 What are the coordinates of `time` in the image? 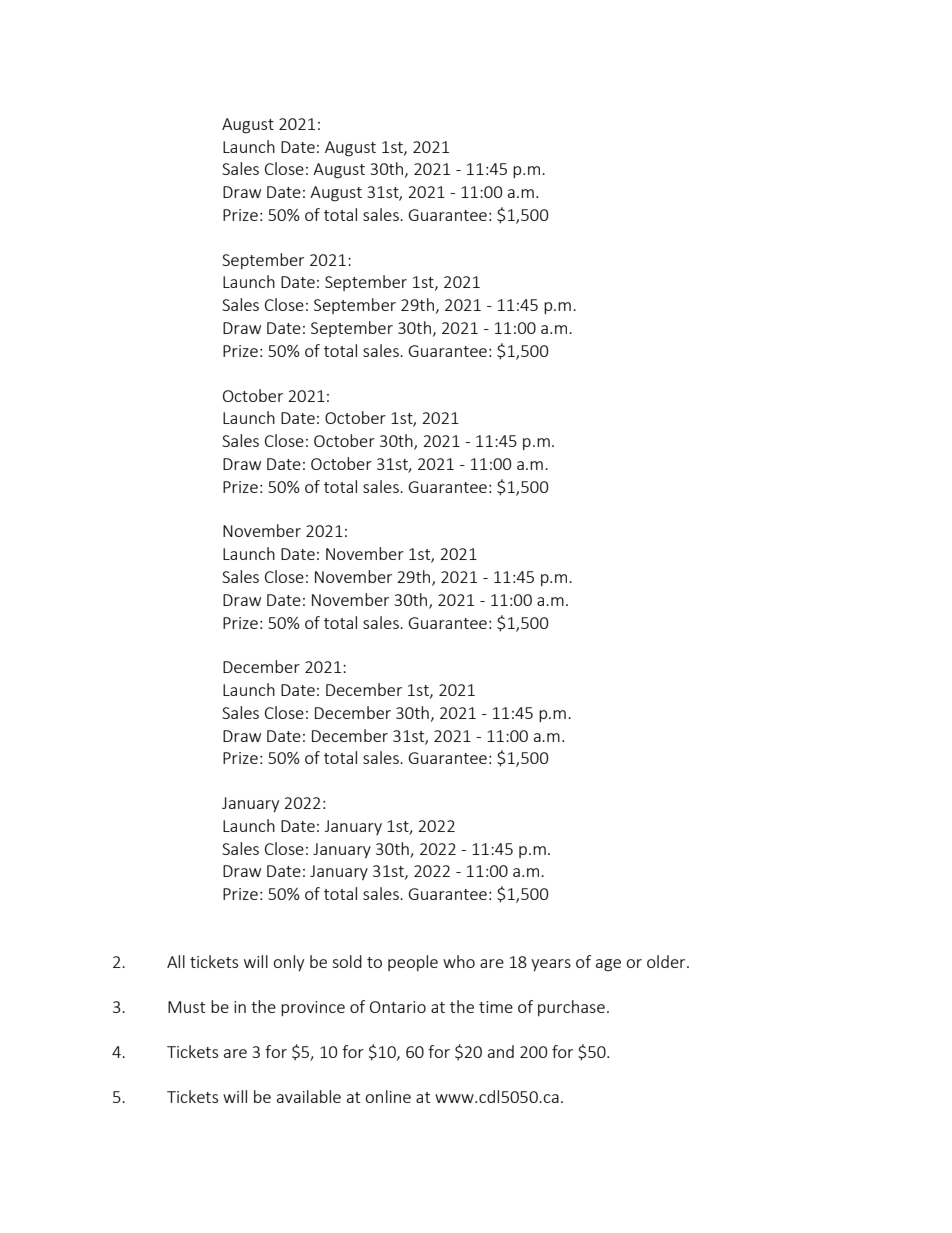 It's located at (496, 1007).
